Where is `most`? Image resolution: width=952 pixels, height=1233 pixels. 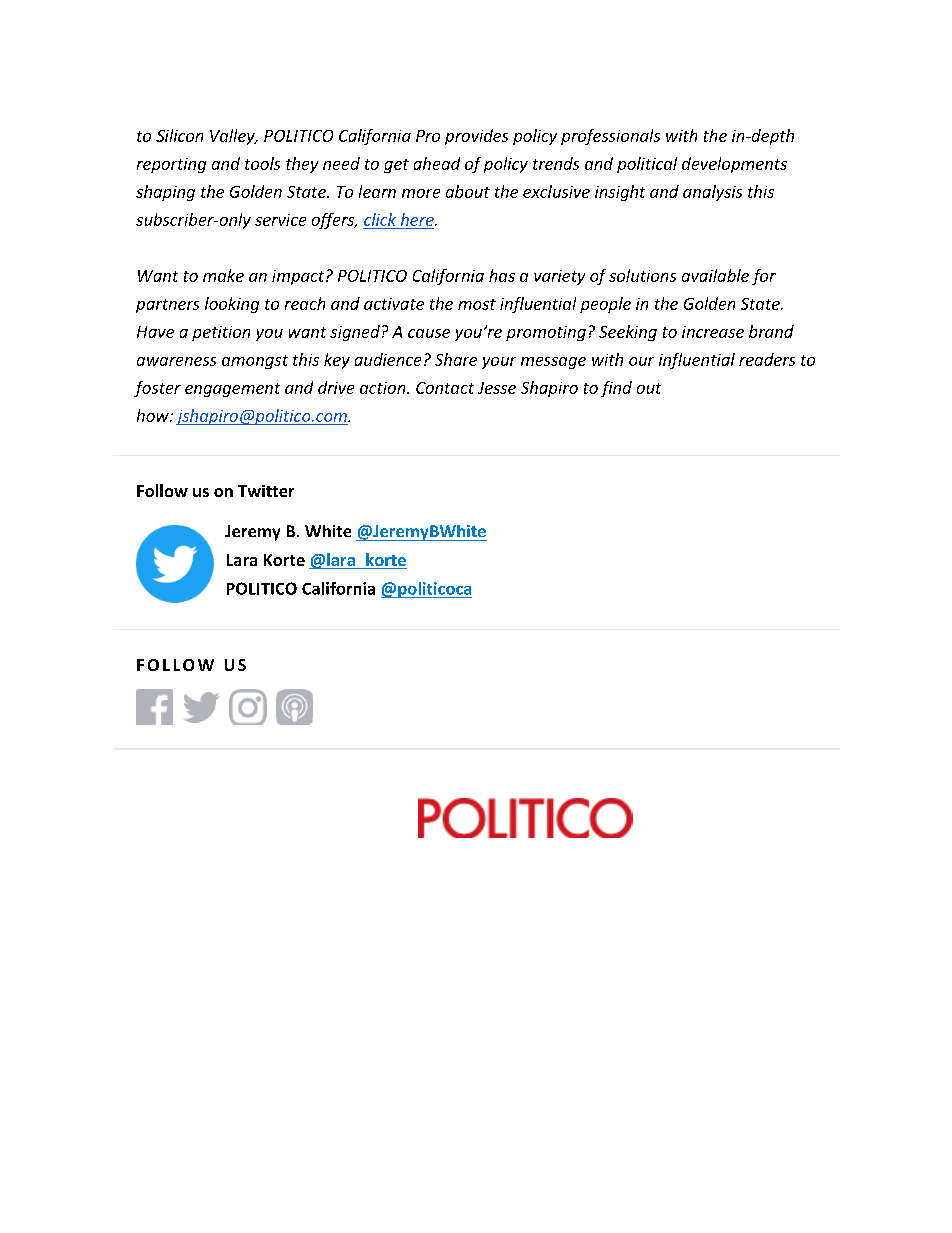 most is located at coordinates (477, 304).
